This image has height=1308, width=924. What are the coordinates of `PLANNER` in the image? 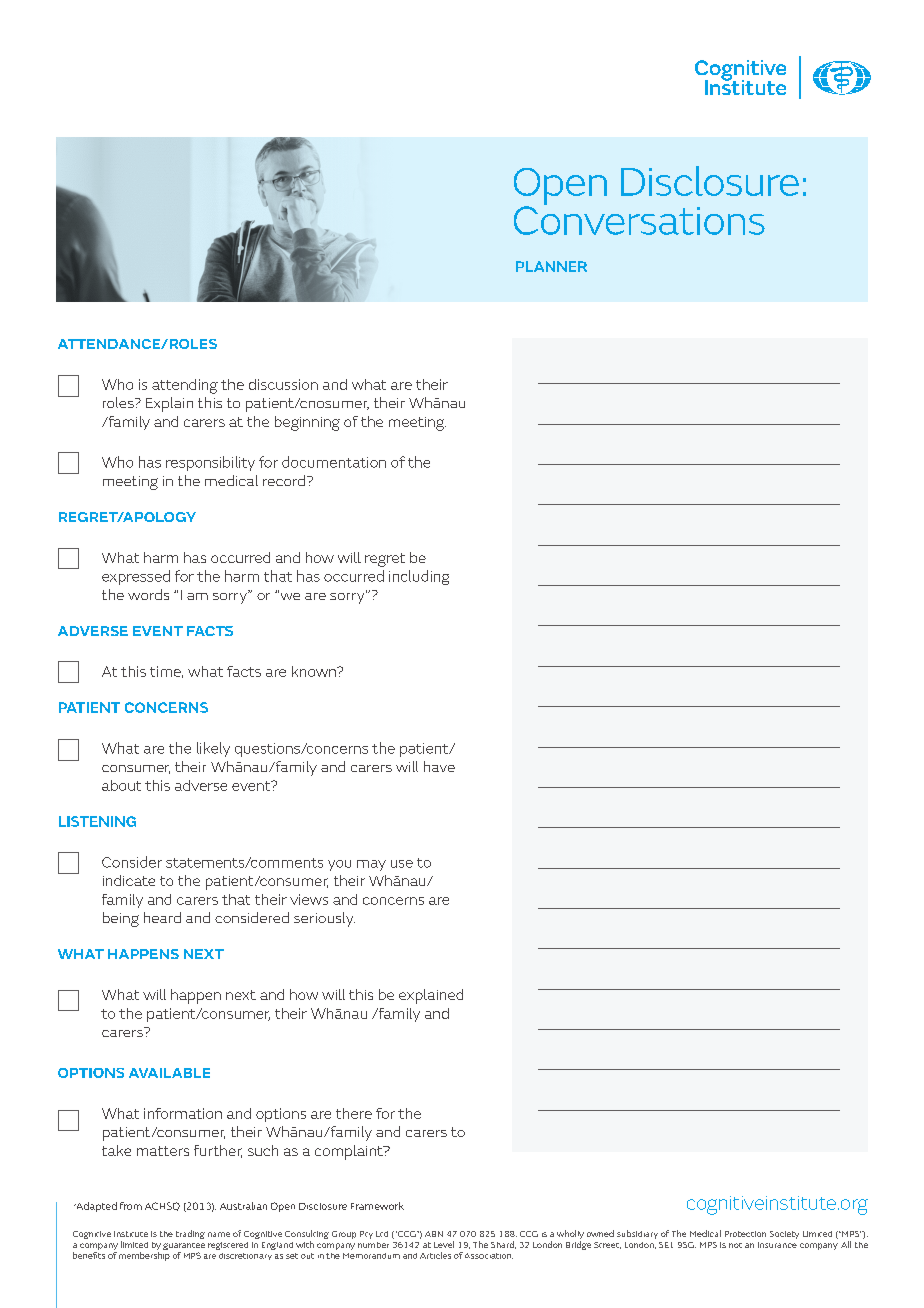 It's located at (551, 266).
